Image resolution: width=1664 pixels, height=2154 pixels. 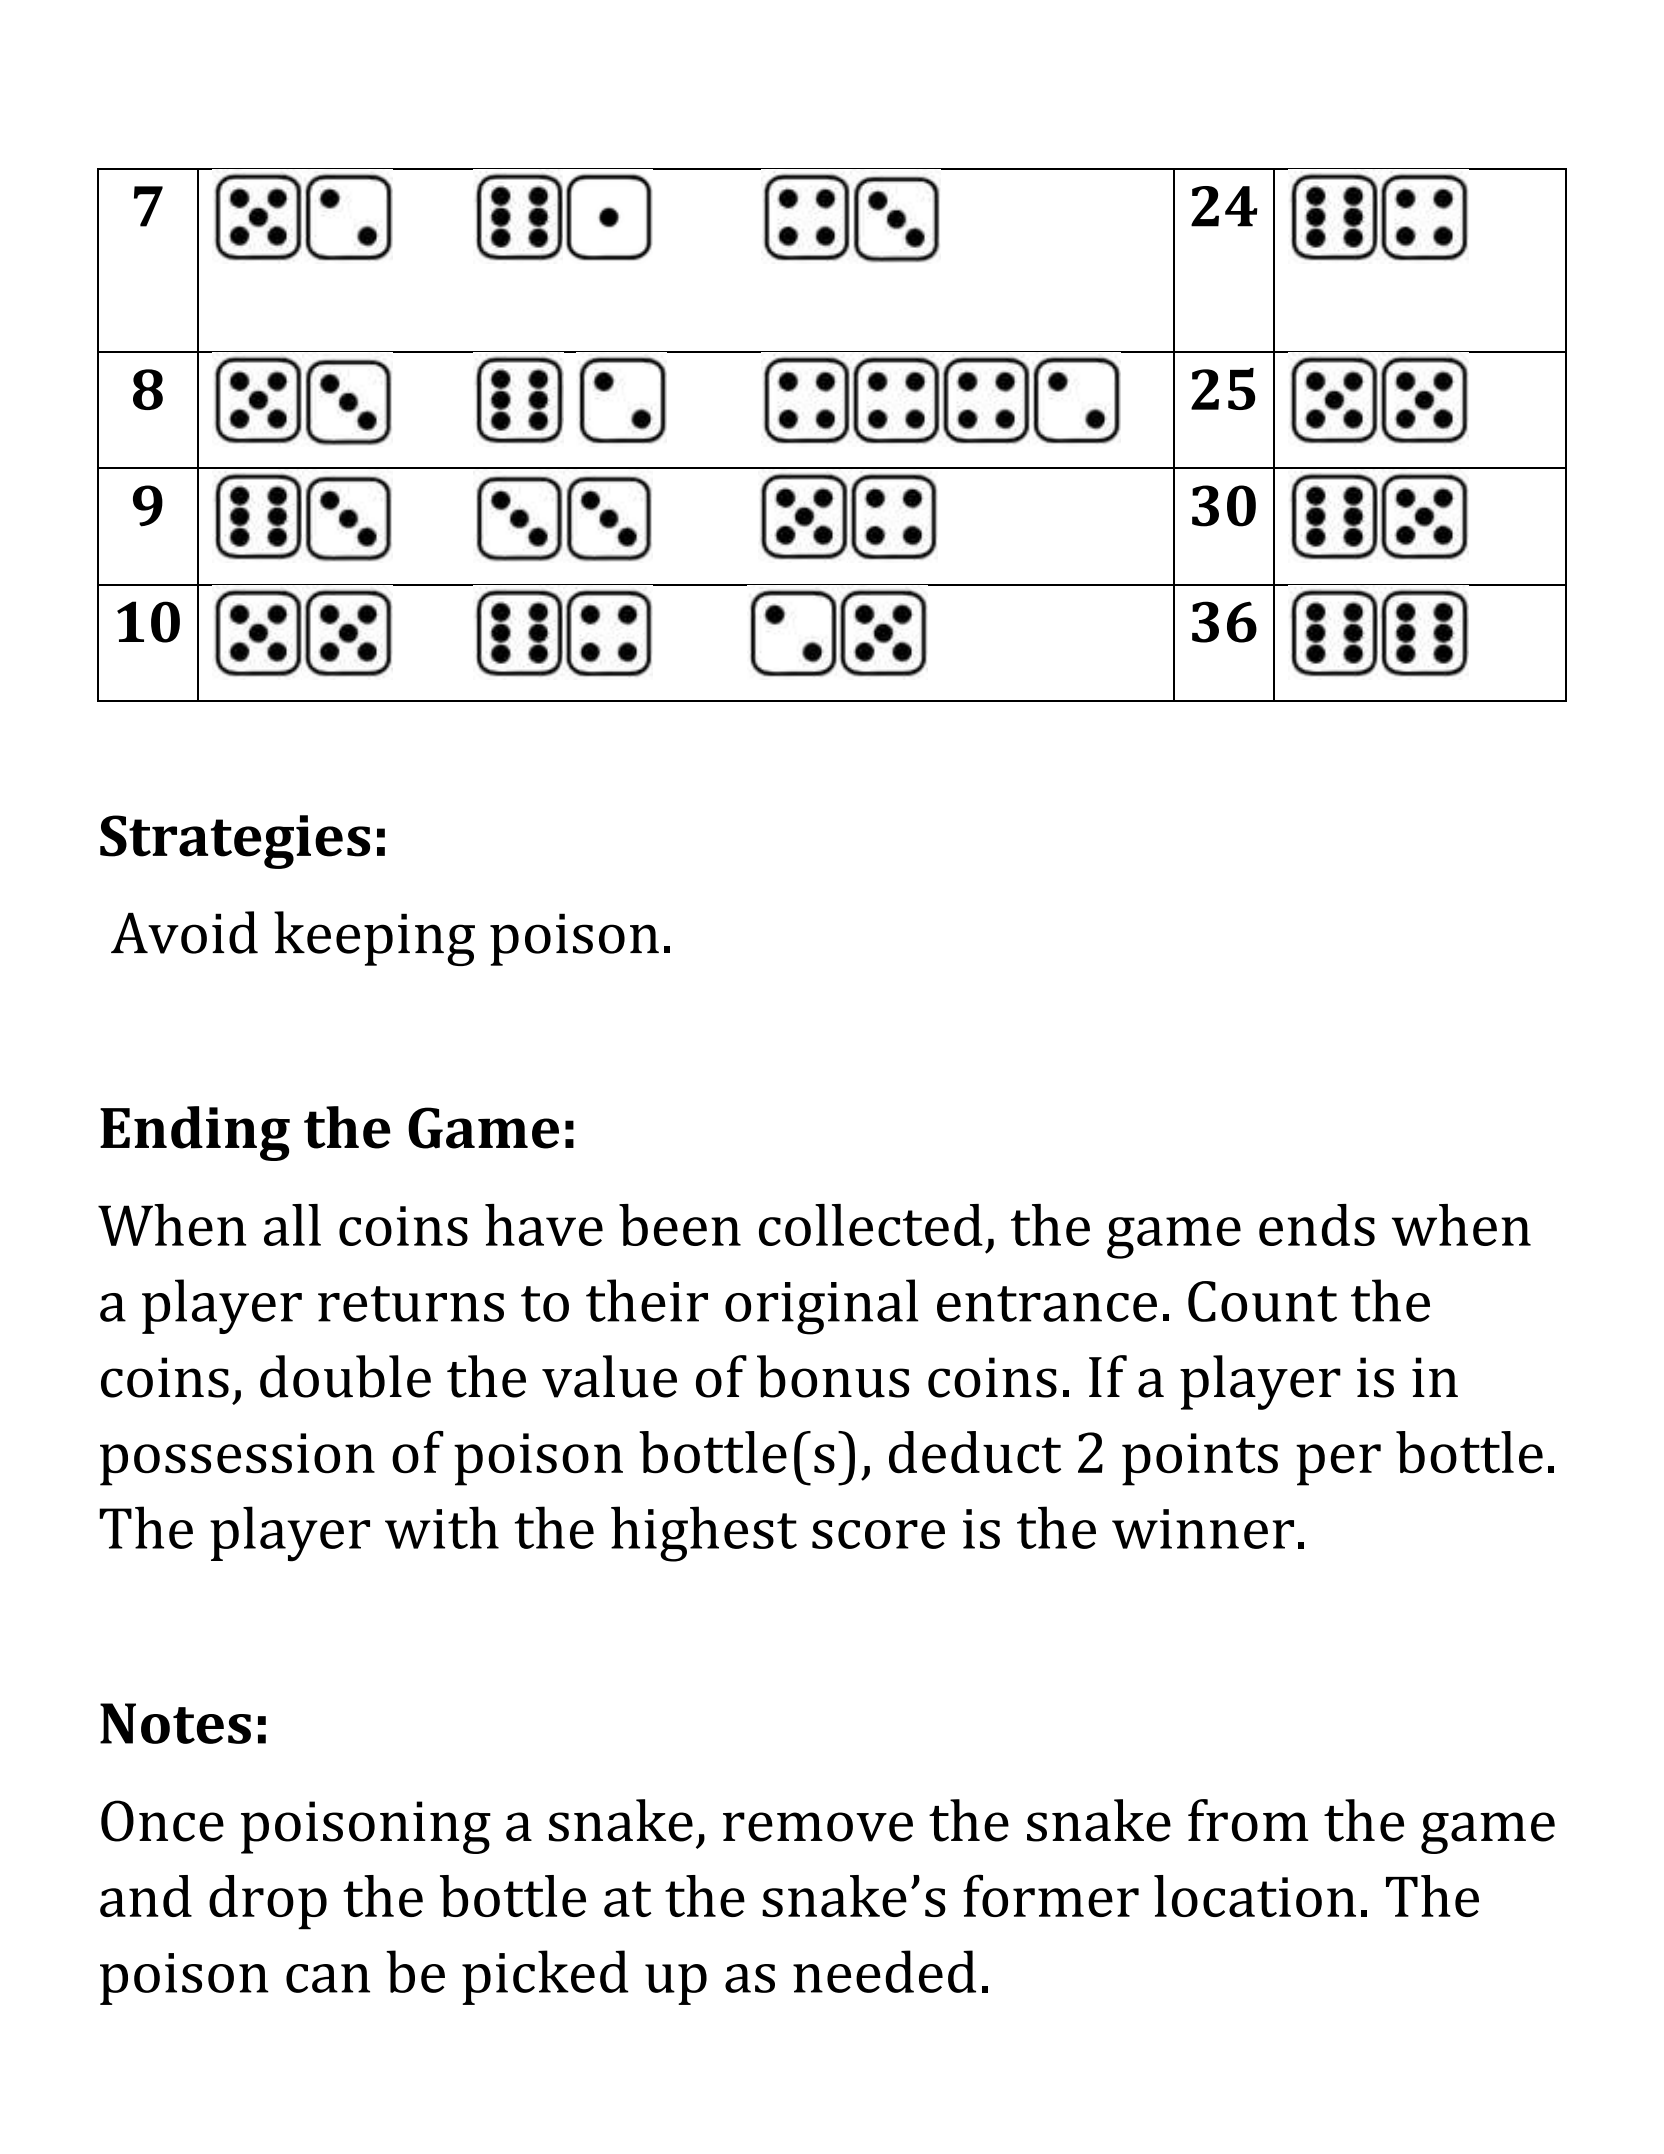 I want to click on location, so click(x=1255, y=1896).
